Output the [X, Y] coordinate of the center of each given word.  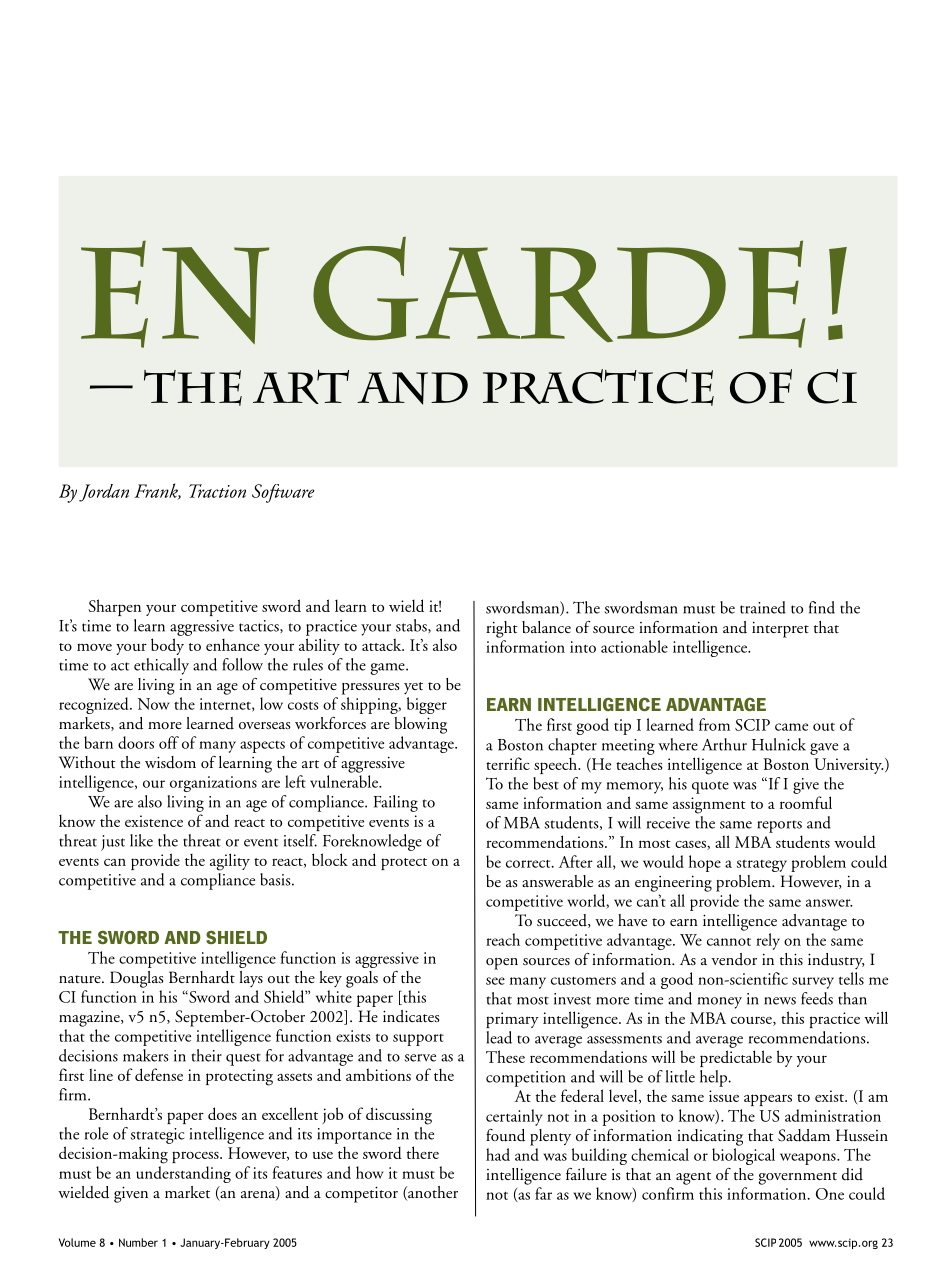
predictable [736, 1058]
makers [146, 1055]
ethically [161, 666]
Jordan [104, 493]
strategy [762, 866]
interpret [780, 629]
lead [499, 1037]
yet [413, 688]
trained [763, 607]
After [576, 861]
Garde [559, 292]
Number [138, 1242]
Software [283, 493]
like [141, 840]
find [822, 607]
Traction [217, 491]
